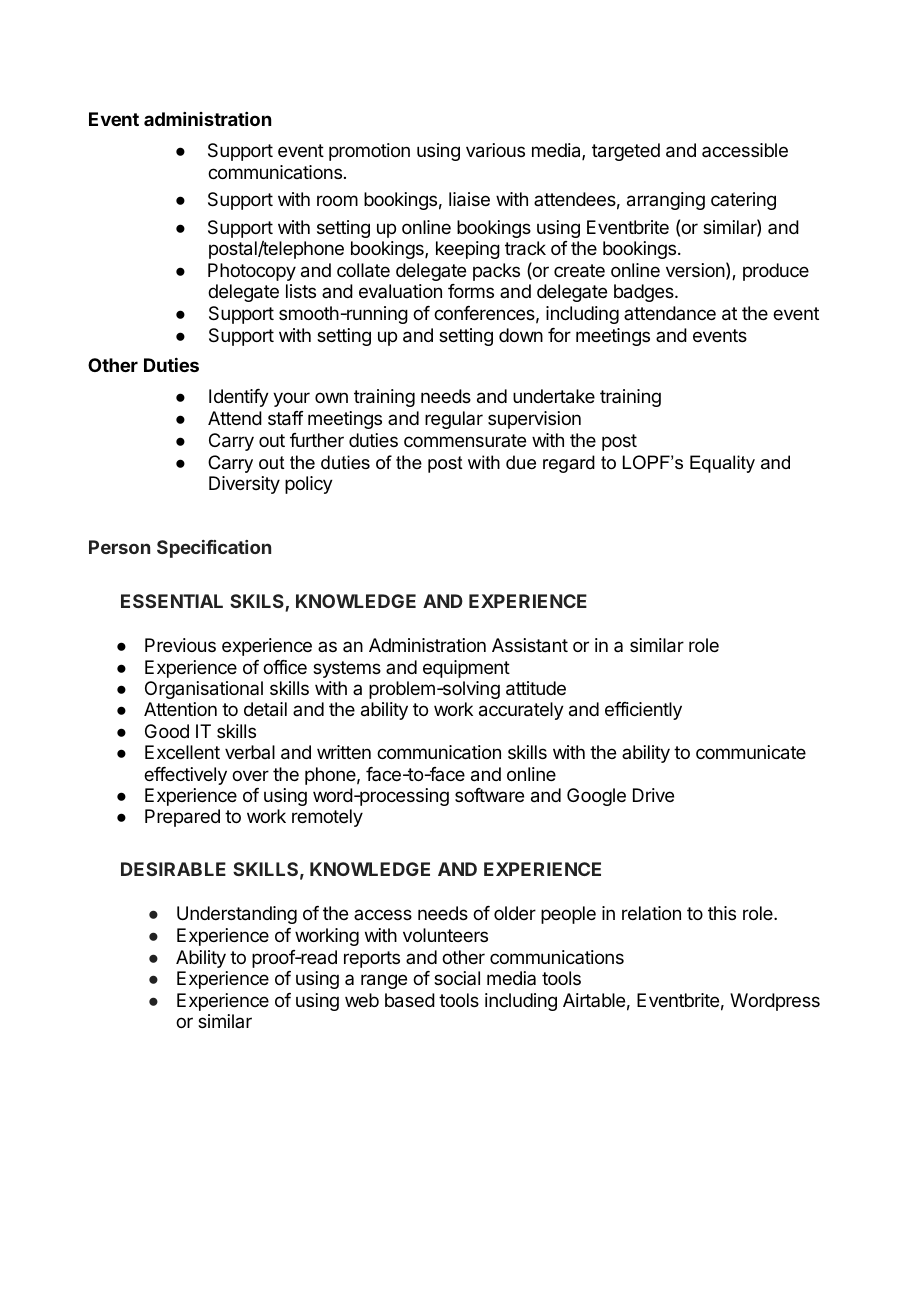  I want to click on Assistant, so click(530, 645).
